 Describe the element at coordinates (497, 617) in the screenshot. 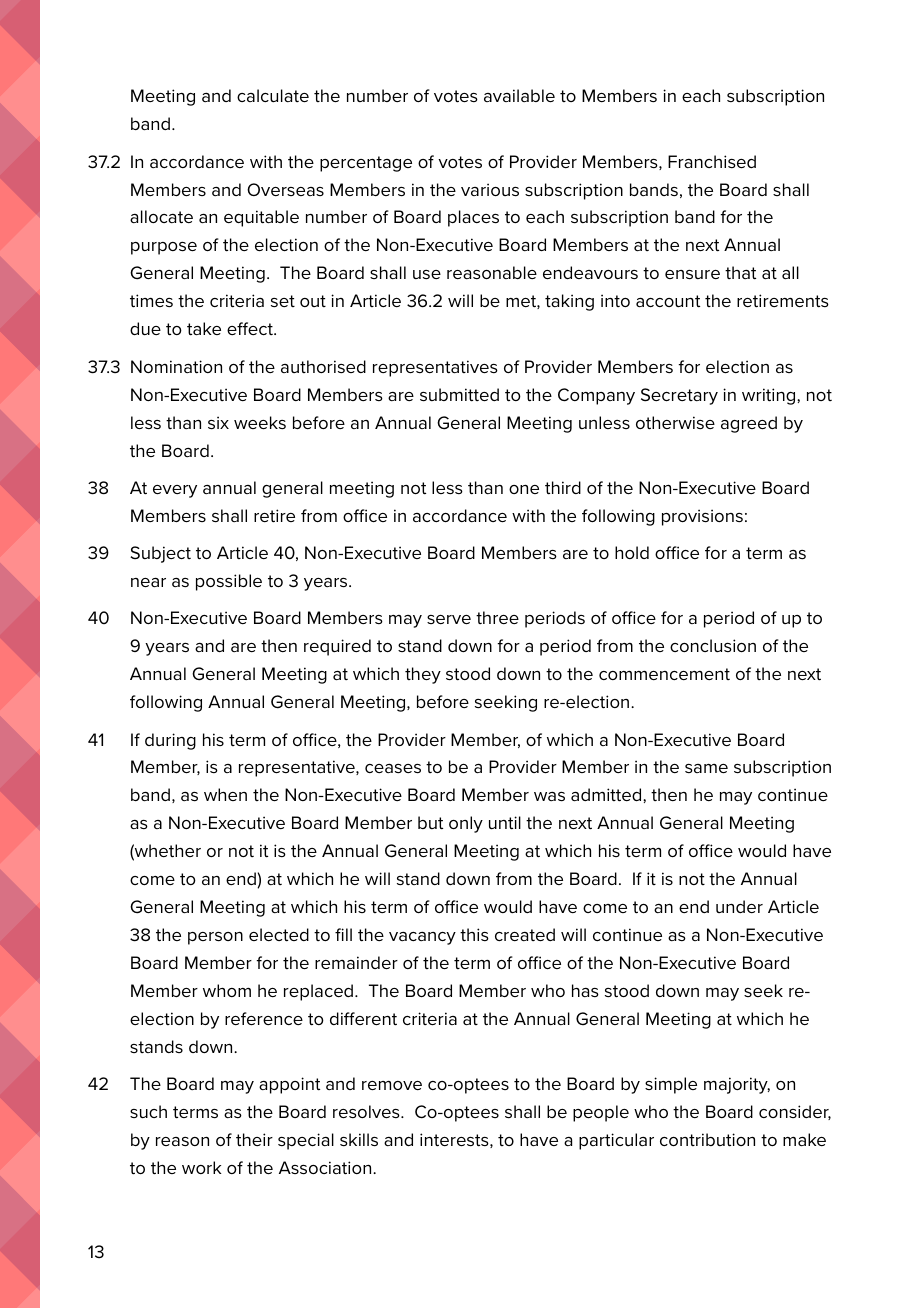

I see `three` at that location.
